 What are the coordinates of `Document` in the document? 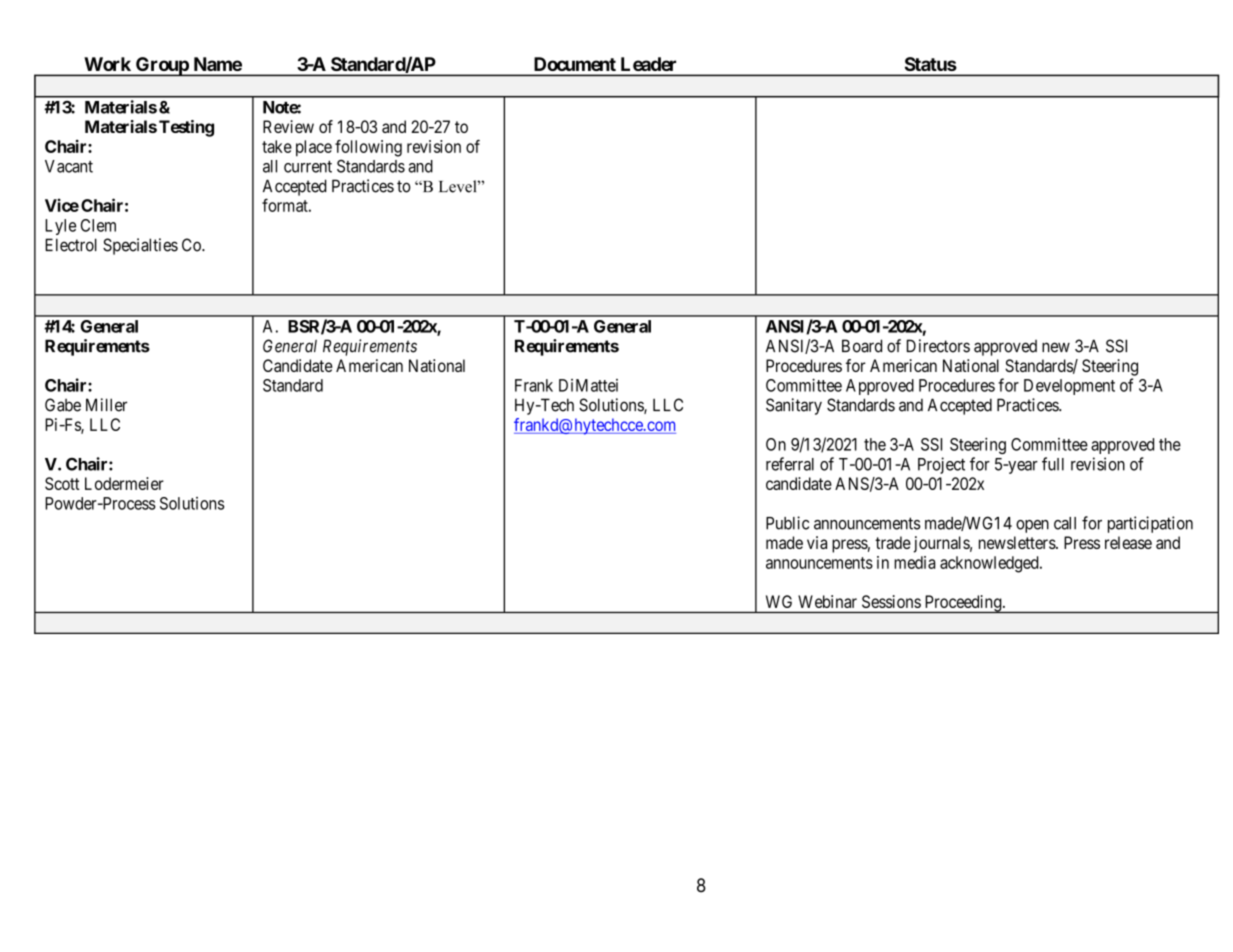 It's located at (575, 64).
